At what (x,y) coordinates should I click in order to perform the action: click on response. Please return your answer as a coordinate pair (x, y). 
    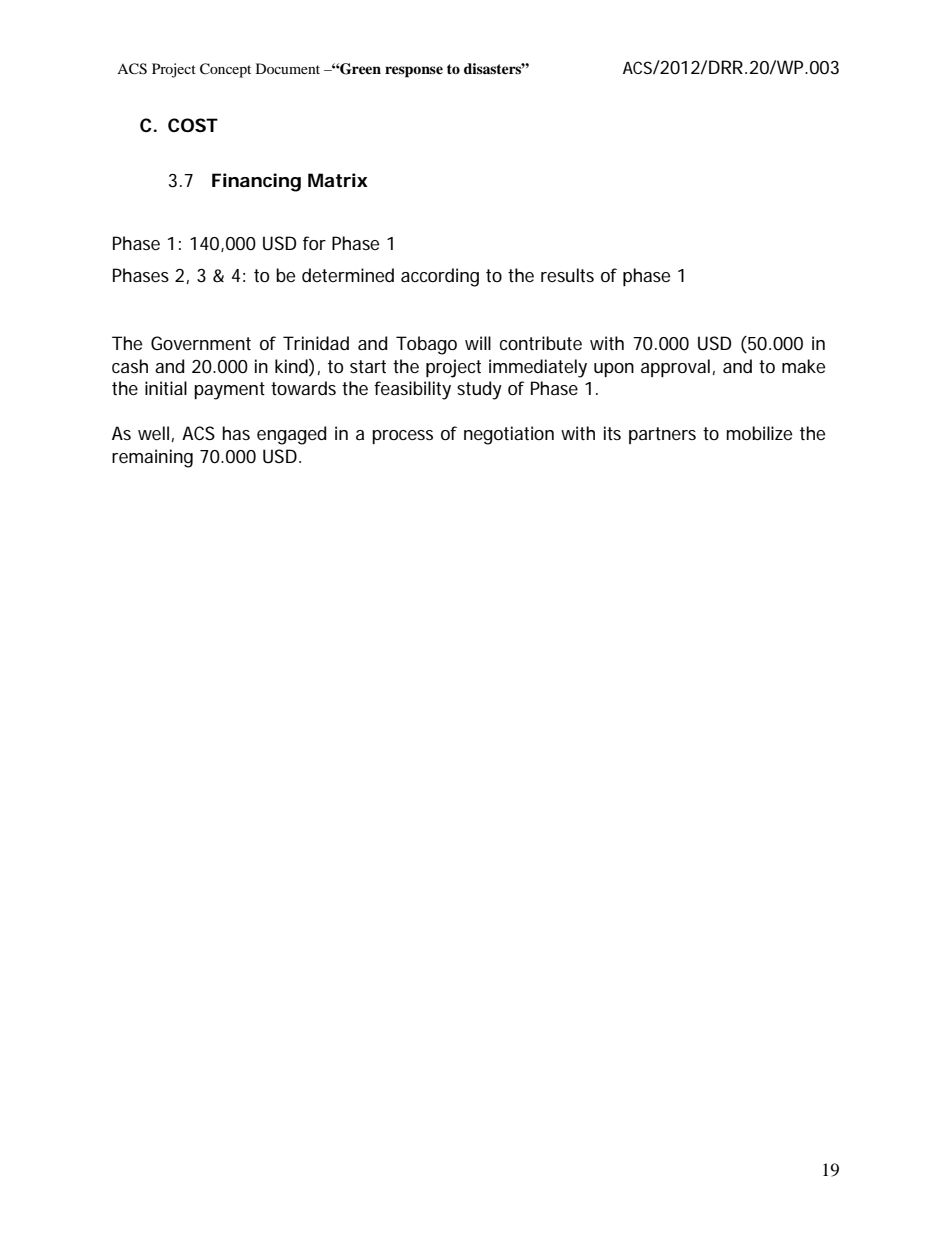
    Looking at the image, I should click on (414, 72).
